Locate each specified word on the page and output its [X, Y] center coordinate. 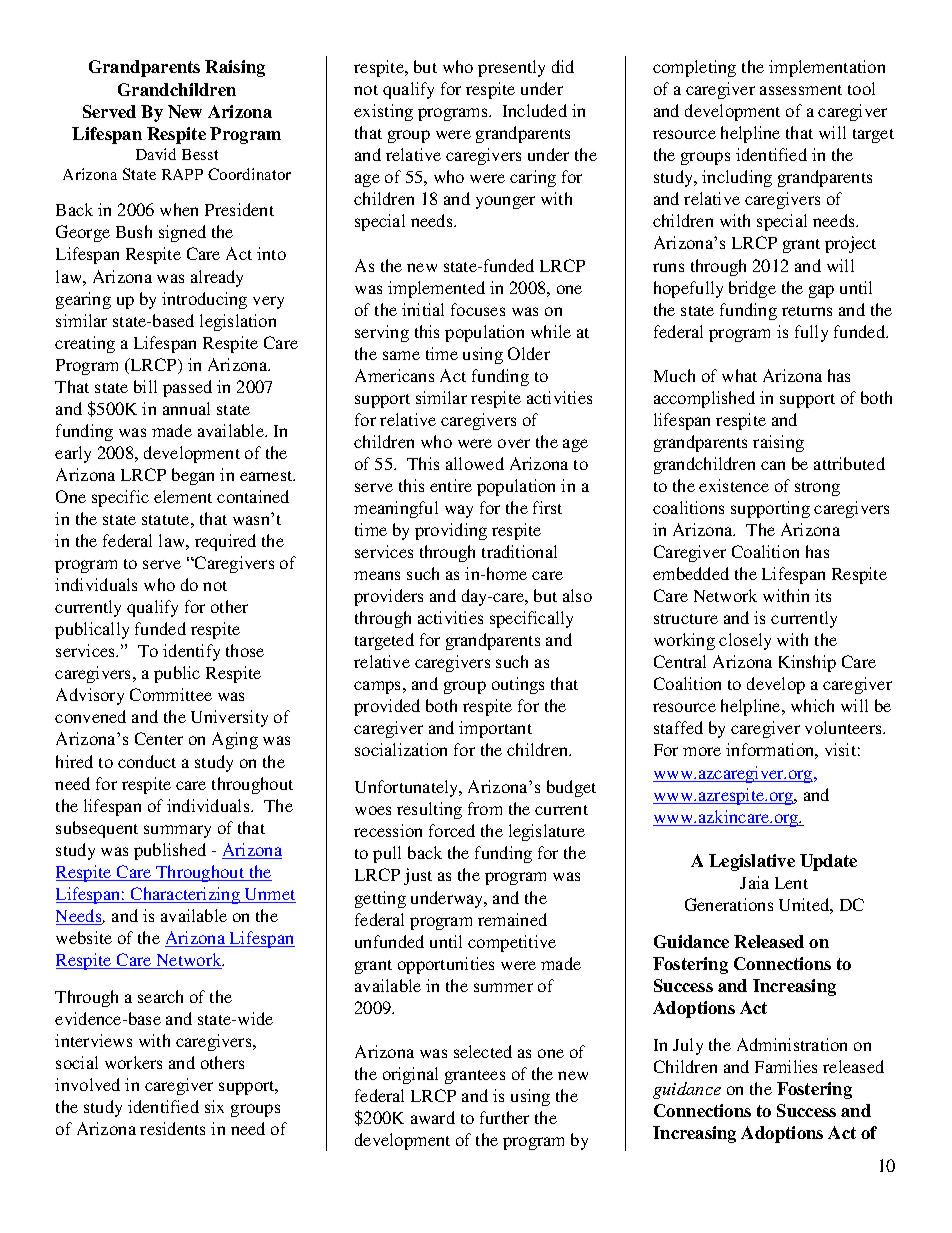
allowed [475, 463]
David [156, 154]
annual [186, 408]
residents [172, 1128]
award [433, 1117]
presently [511, 68]
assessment [801, 90]
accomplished [704, 399]
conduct [147, 761]
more [702, 751]
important [495, 729]
